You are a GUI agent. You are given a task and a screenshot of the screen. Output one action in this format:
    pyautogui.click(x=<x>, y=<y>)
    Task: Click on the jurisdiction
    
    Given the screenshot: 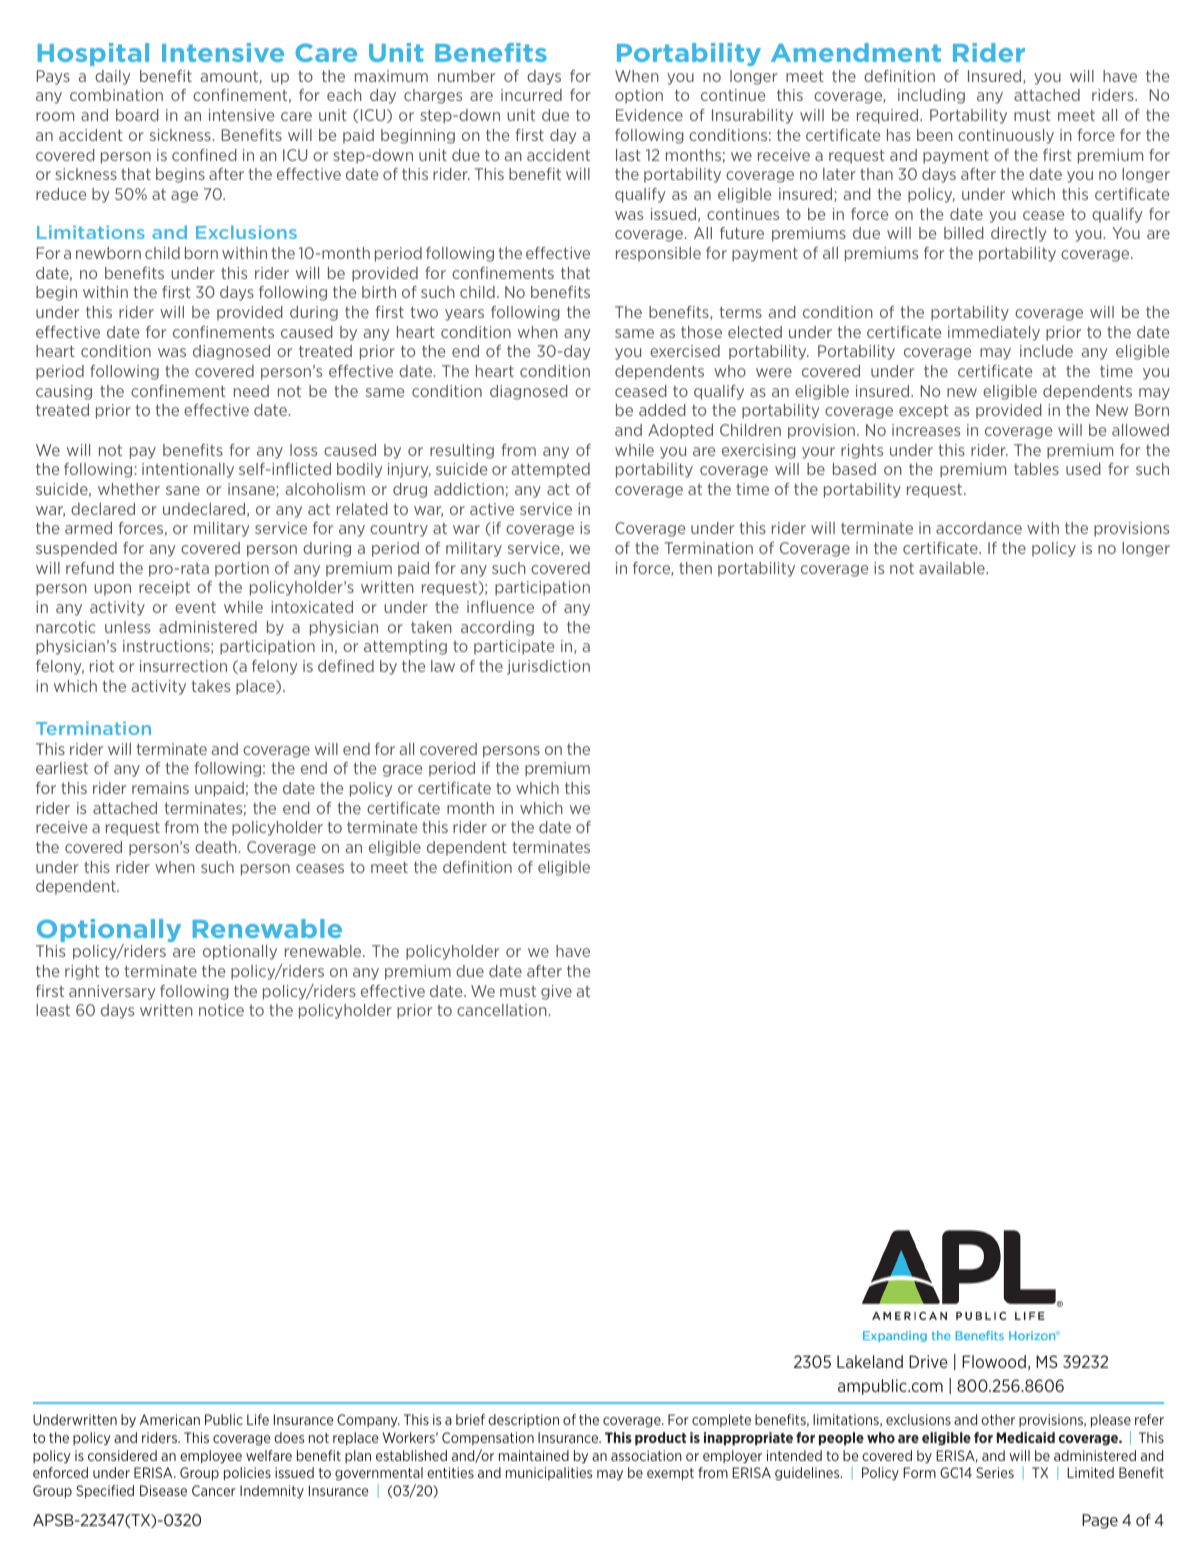 What is the action you would take?
    pyautogui.click(x=548, y=667)
